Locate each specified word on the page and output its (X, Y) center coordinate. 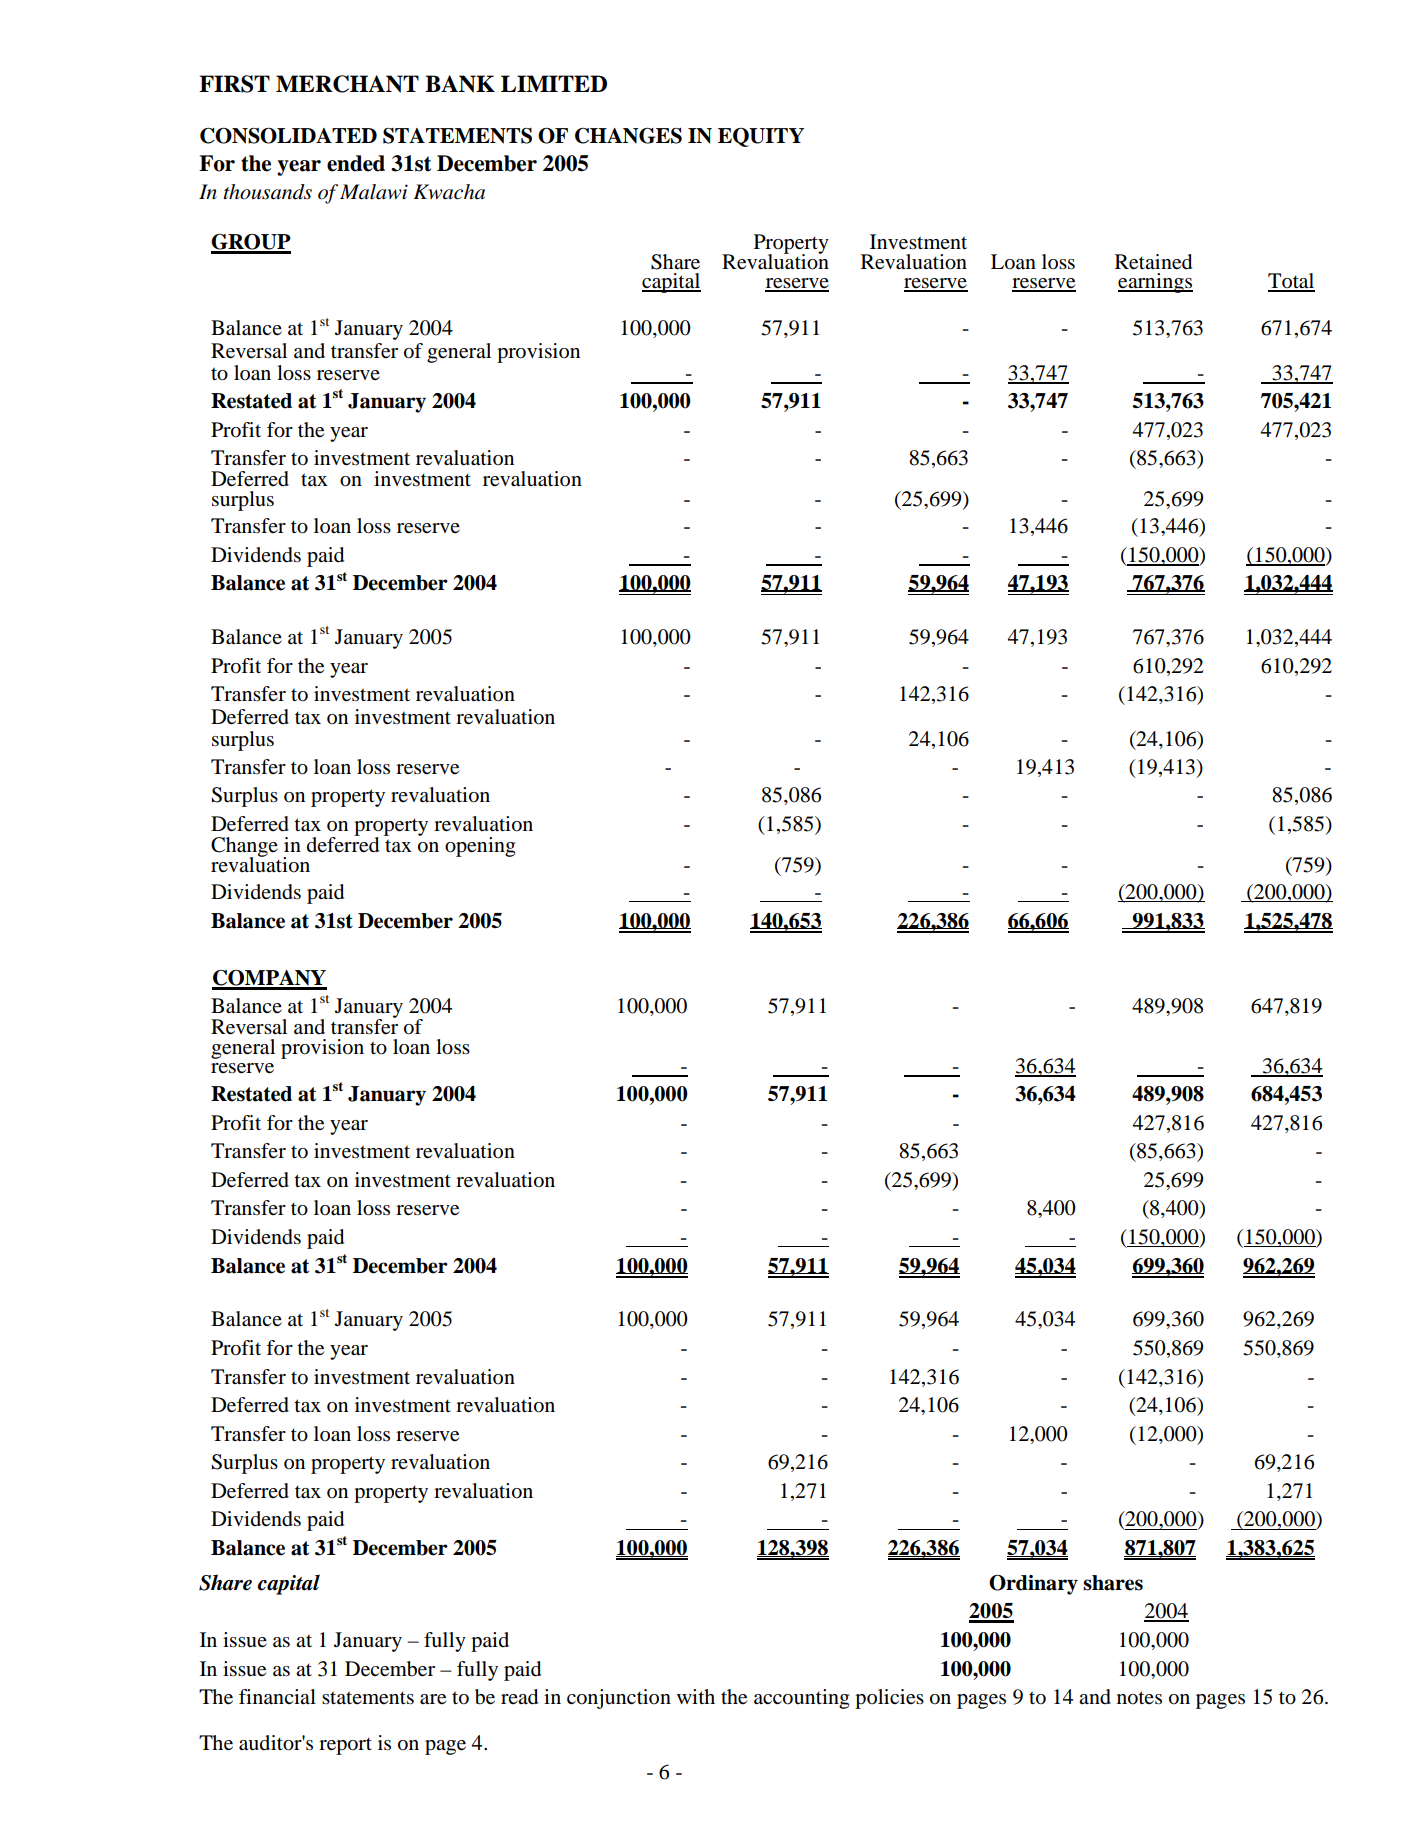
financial (277, 1696)
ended (356, 163)
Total (1291, 282)
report (345, 1746)
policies (889, 1699)
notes (1139, 1698)
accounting (801, 1699)
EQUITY (761, 137)
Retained (1153, 262)
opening (480, 847)
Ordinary (1033, 1585)
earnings (1155, 283)
